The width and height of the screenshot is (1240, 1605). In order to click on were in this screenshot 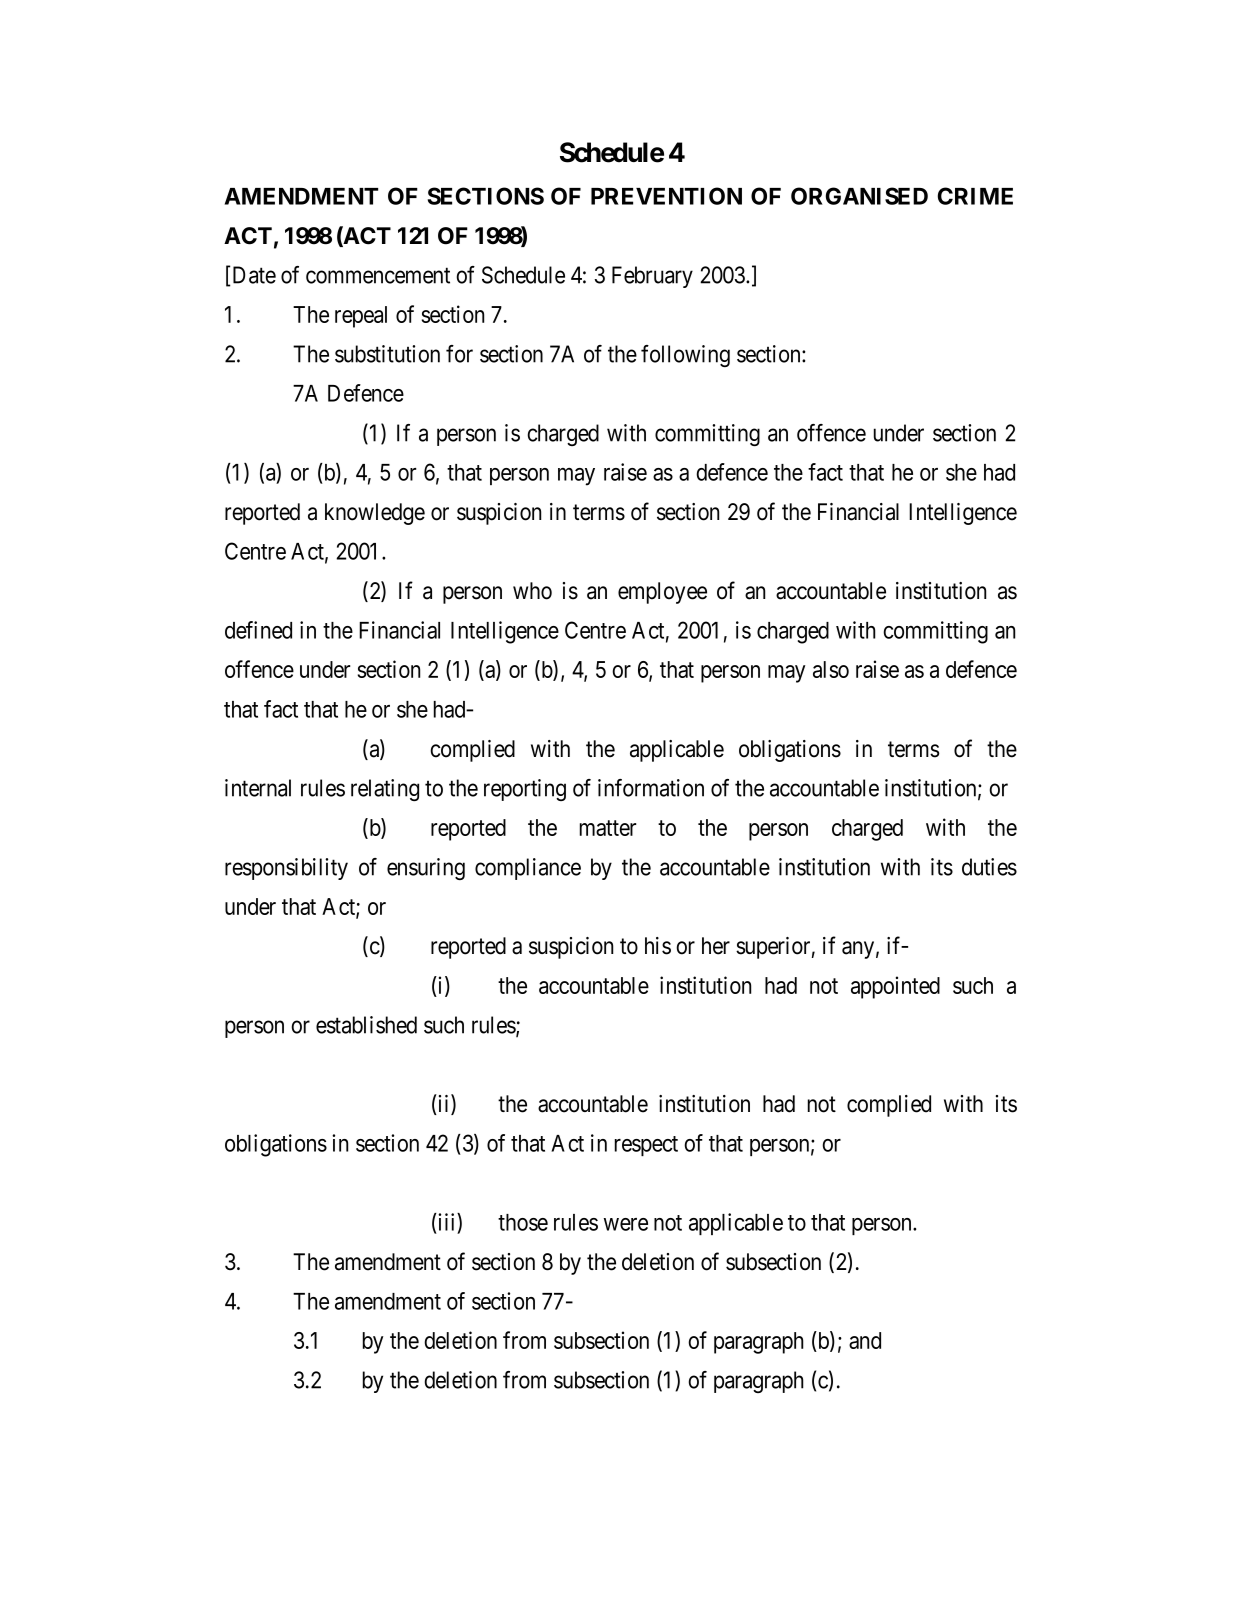, I will do `click(626, 1224)`.
